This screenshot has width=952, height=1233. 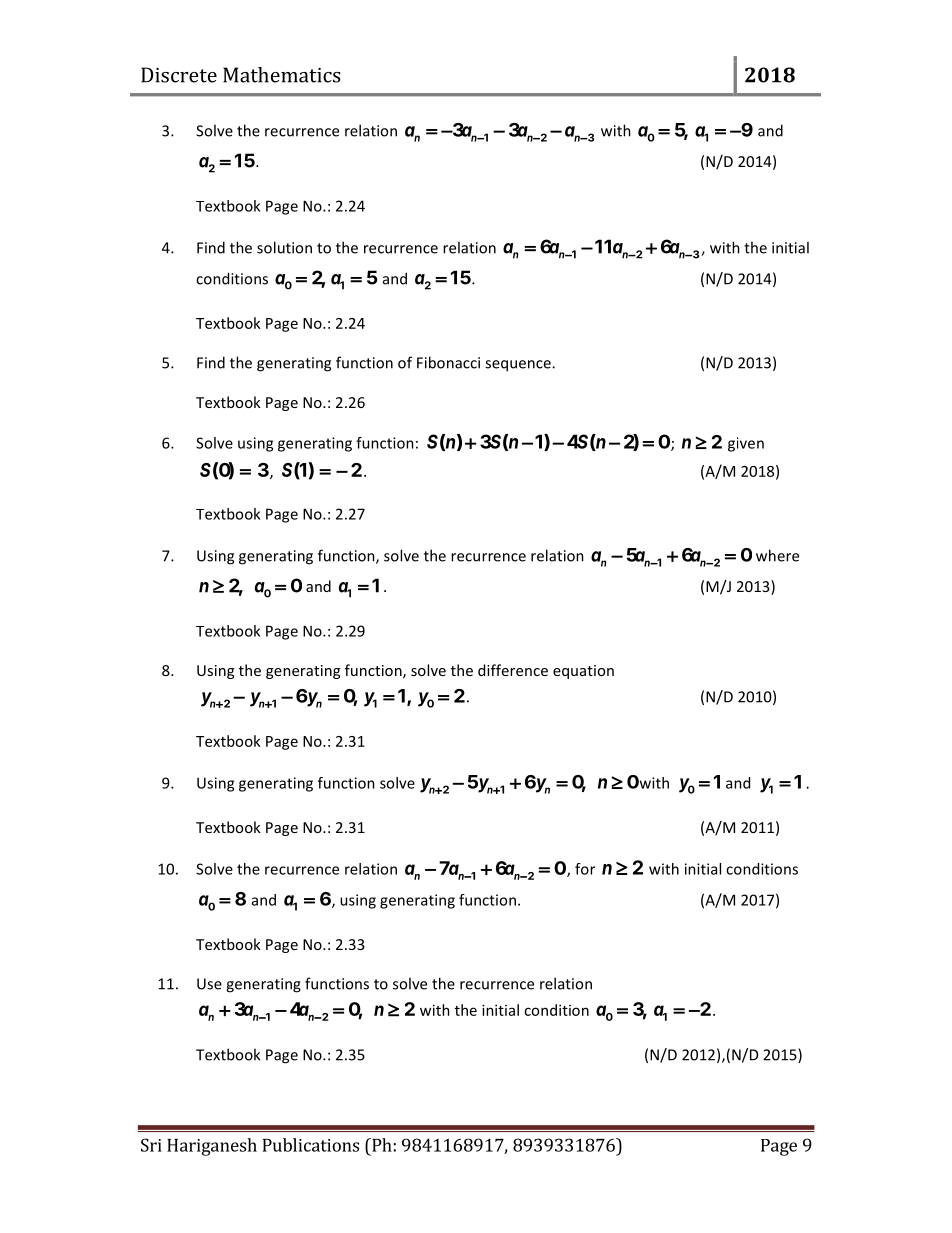 What do you see at coordinates (284, 247) in the screenshot?
I see `solution` at bounding box center [284, 247].
